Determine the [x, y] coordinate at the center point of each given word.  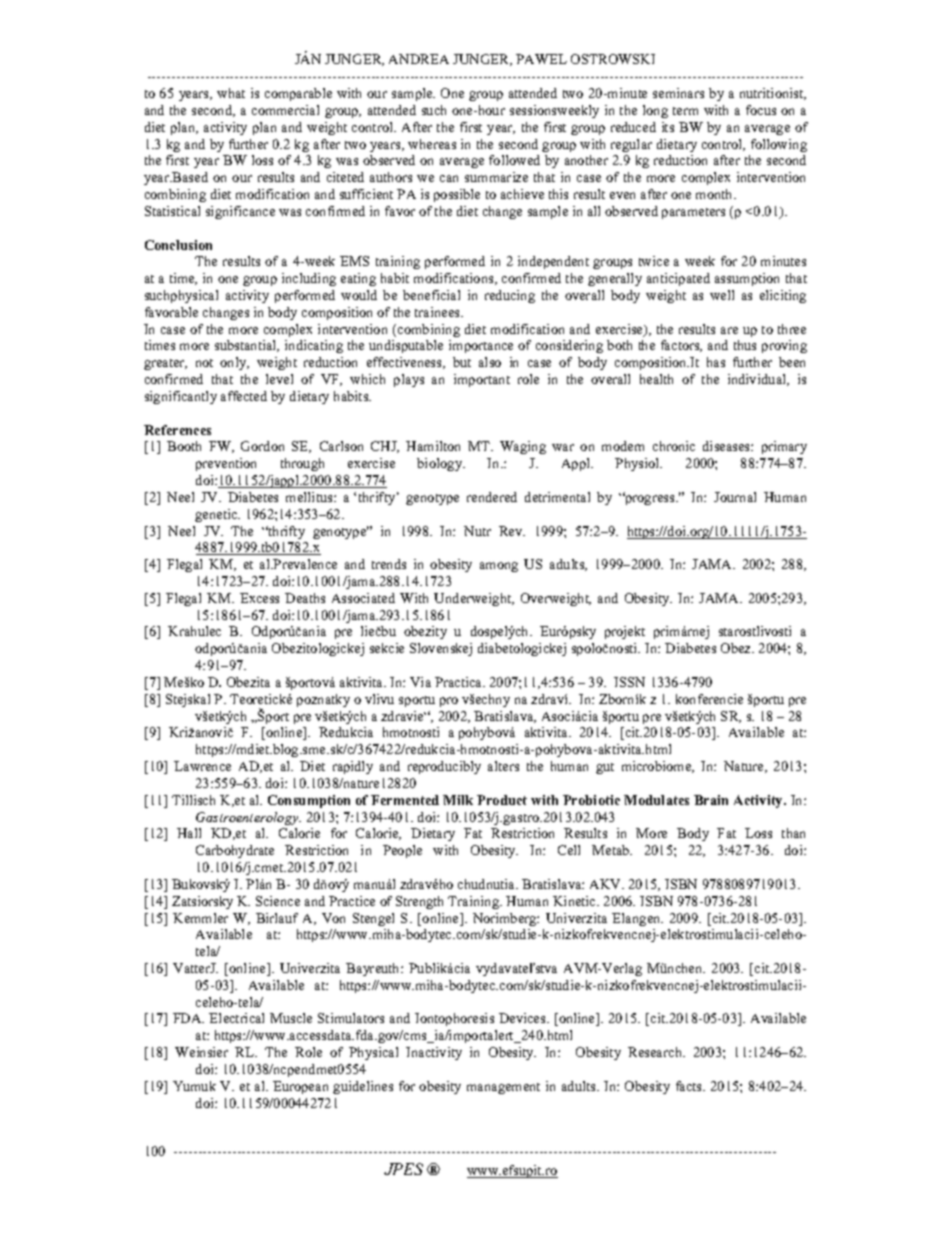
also [490, 362]
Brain [711, 800]
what [231, 93]
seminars [678, 93]
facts [690, 1086]
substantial [247, 346]
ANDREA [419, 59]
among [499, 567]
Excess [259, 598]
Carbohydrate [235, 851]
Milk [458, 800]
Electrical [236, 1018]
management [503, 1088]
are [729, 330]
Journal [735, 497]
